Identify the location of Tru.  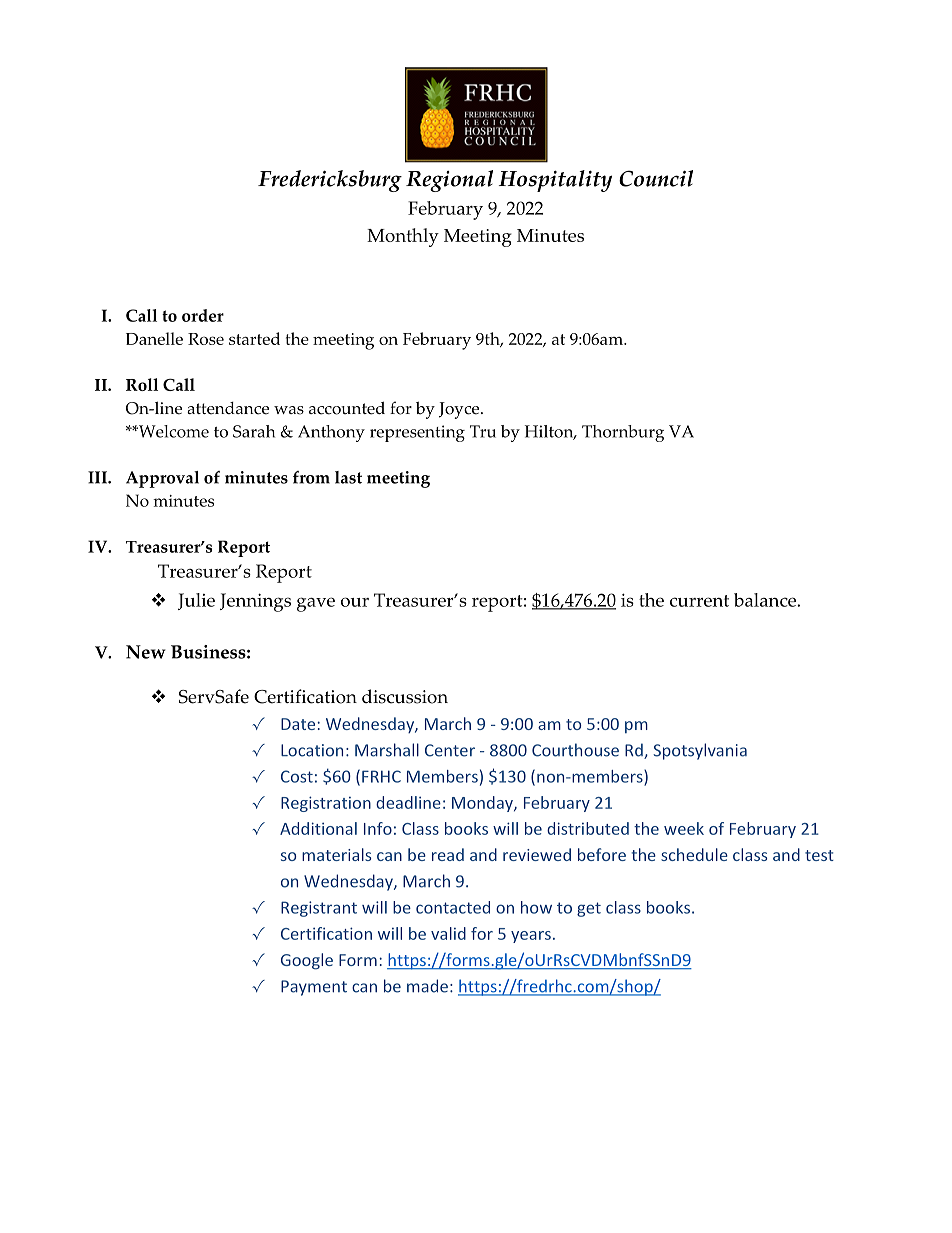
(483, 431).
